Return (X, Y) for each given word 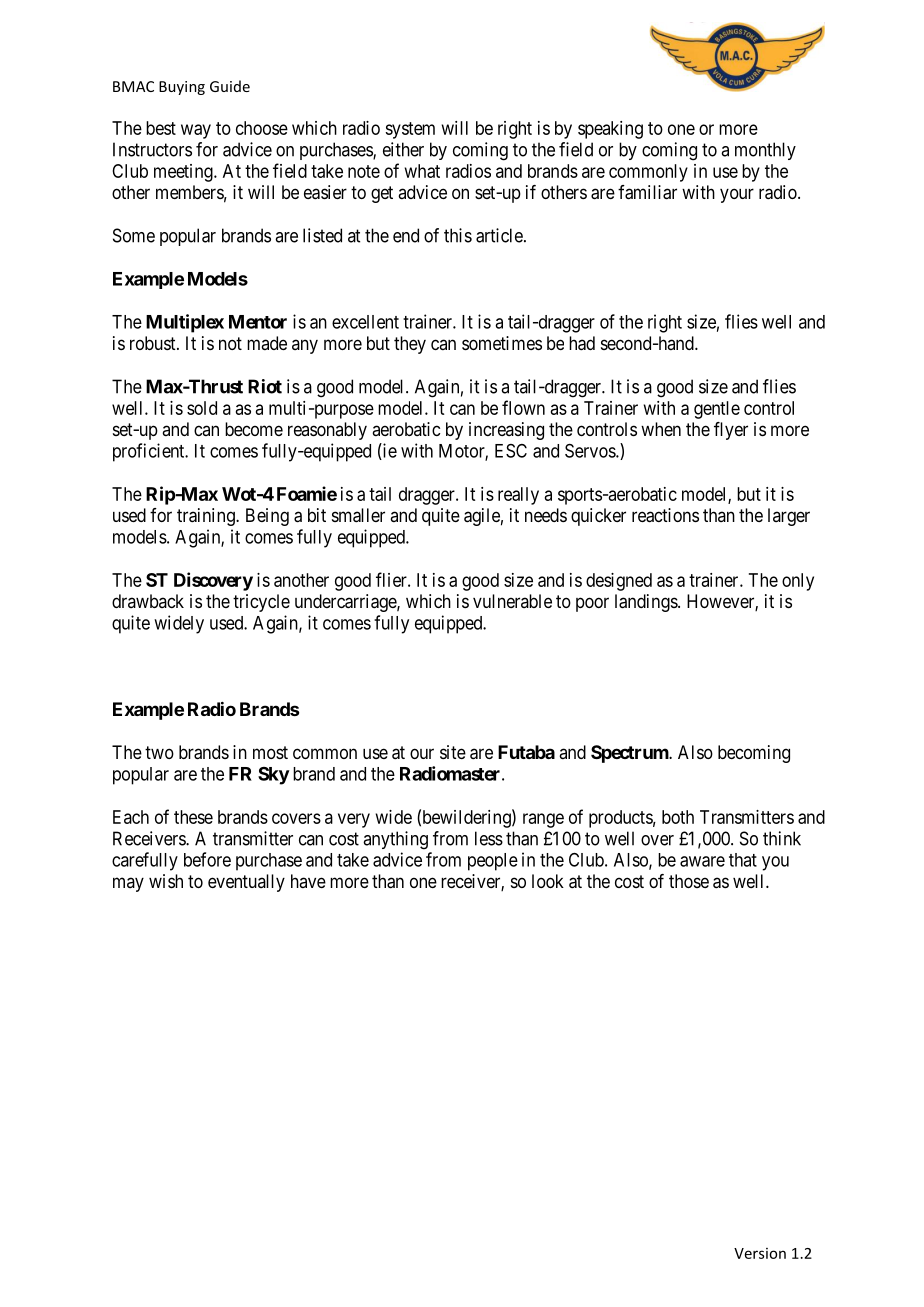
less (489, 838)
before (207, 859)
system (410, 130)
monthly (765, 151)
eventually (246, 883)
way (196, 131)
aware (702, 861)
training (207, 517)
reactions (665, 515)
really (518, 496)
